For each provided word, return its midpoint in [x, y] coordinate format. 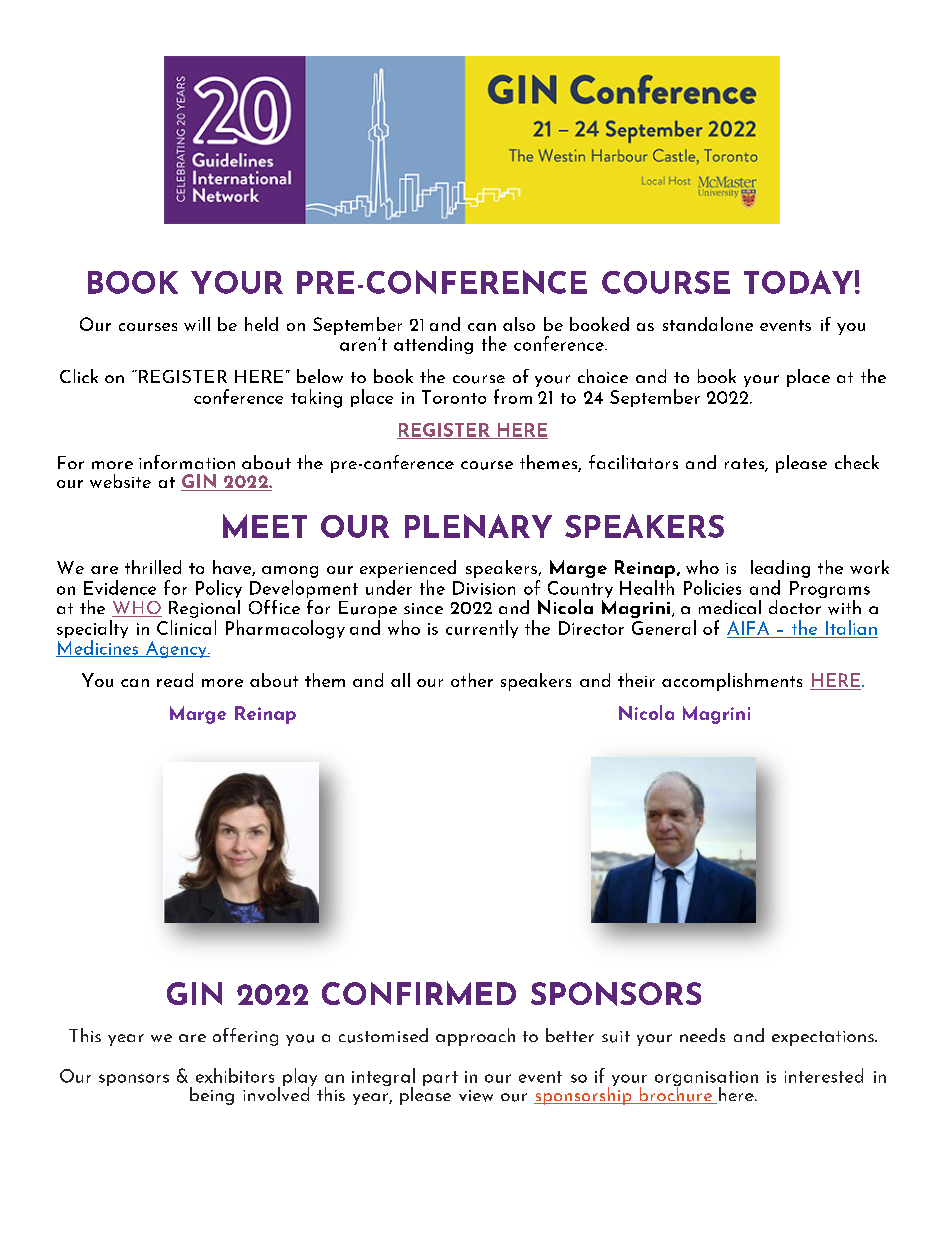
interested [824, 1075]
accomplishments [732, 682]
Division [484, 588]
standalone [708, 324]
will [197, 324]
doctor [796, 605]
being [212, 1096]
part [440, 1078]
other [472, 680]
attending [433, 345]
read [175, 680]
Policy [219, 590]
